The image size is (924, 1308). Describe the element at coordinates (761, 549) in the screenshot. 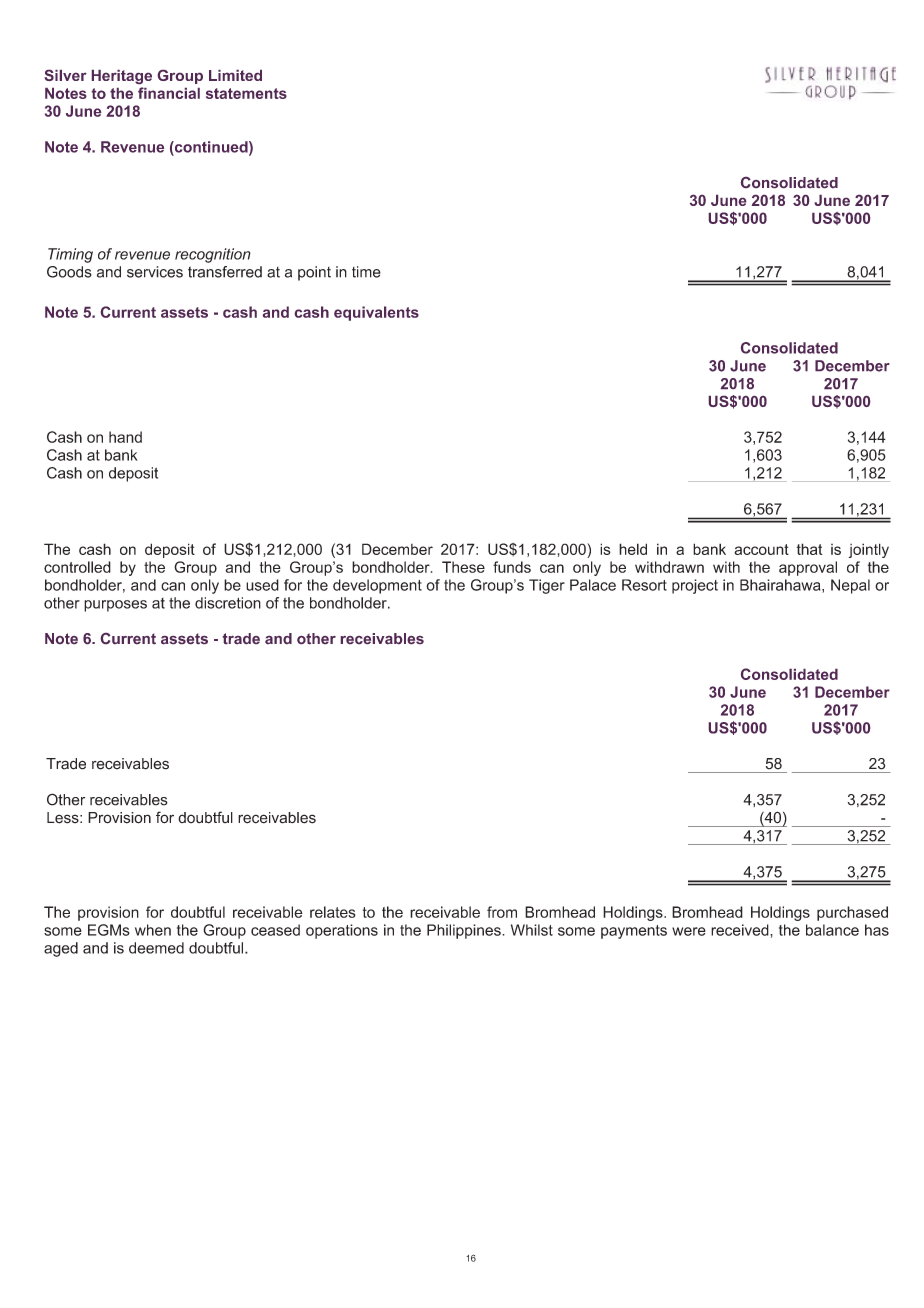

I see `account` at that location.
